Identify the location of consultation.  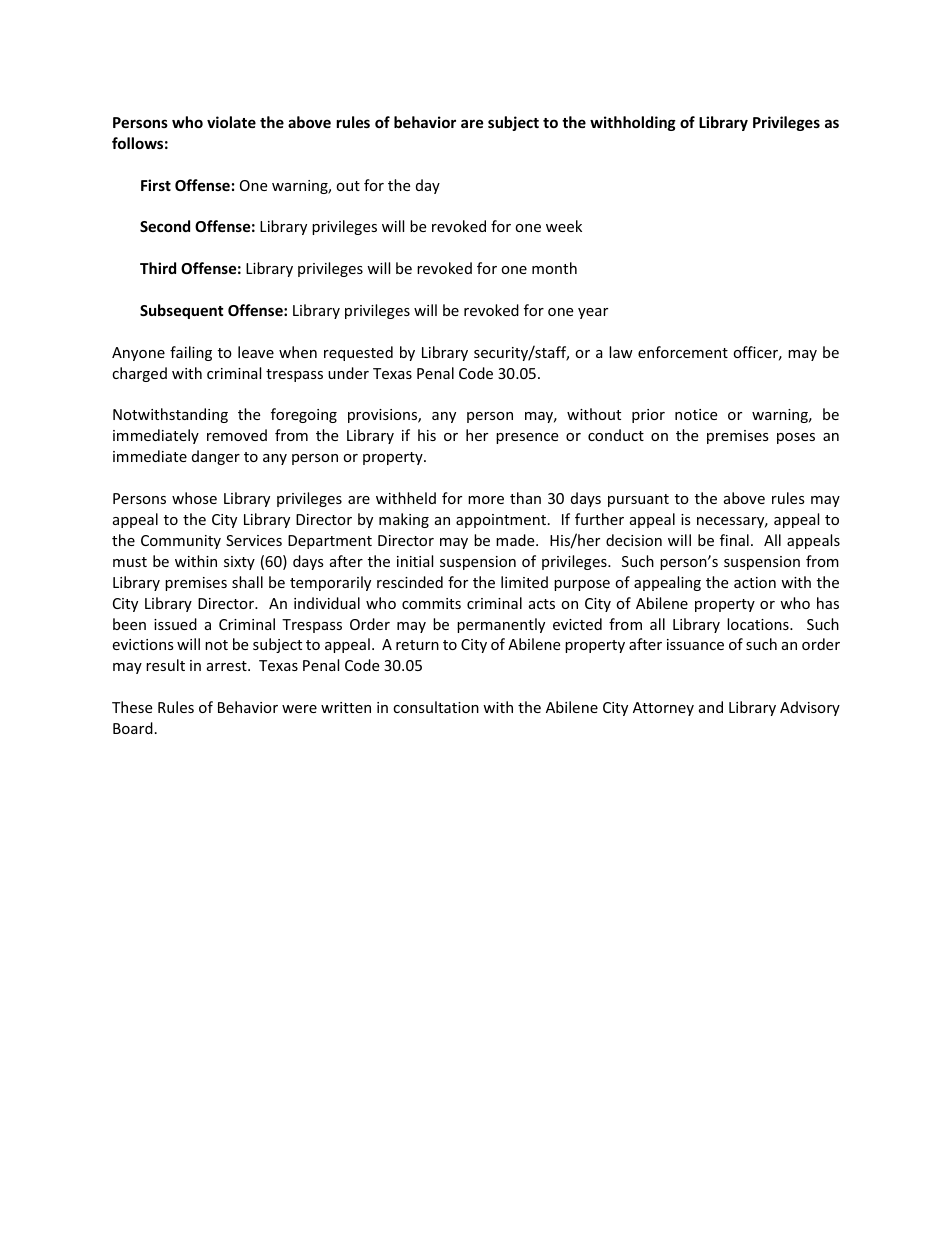
(436, 707).
